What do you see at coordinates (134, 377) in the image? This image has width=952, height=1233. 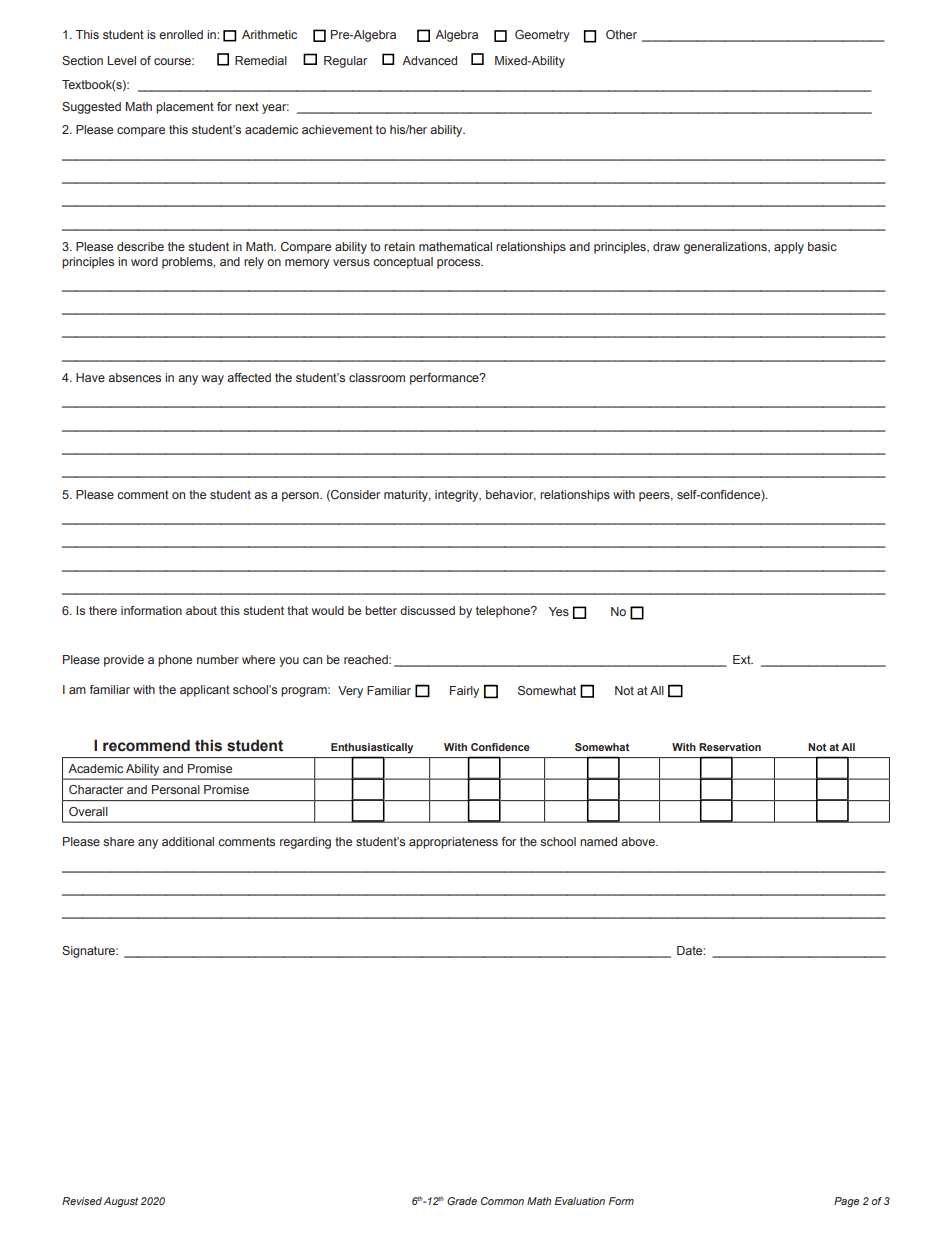 I see `absences` at bounding box center [134, 377].
